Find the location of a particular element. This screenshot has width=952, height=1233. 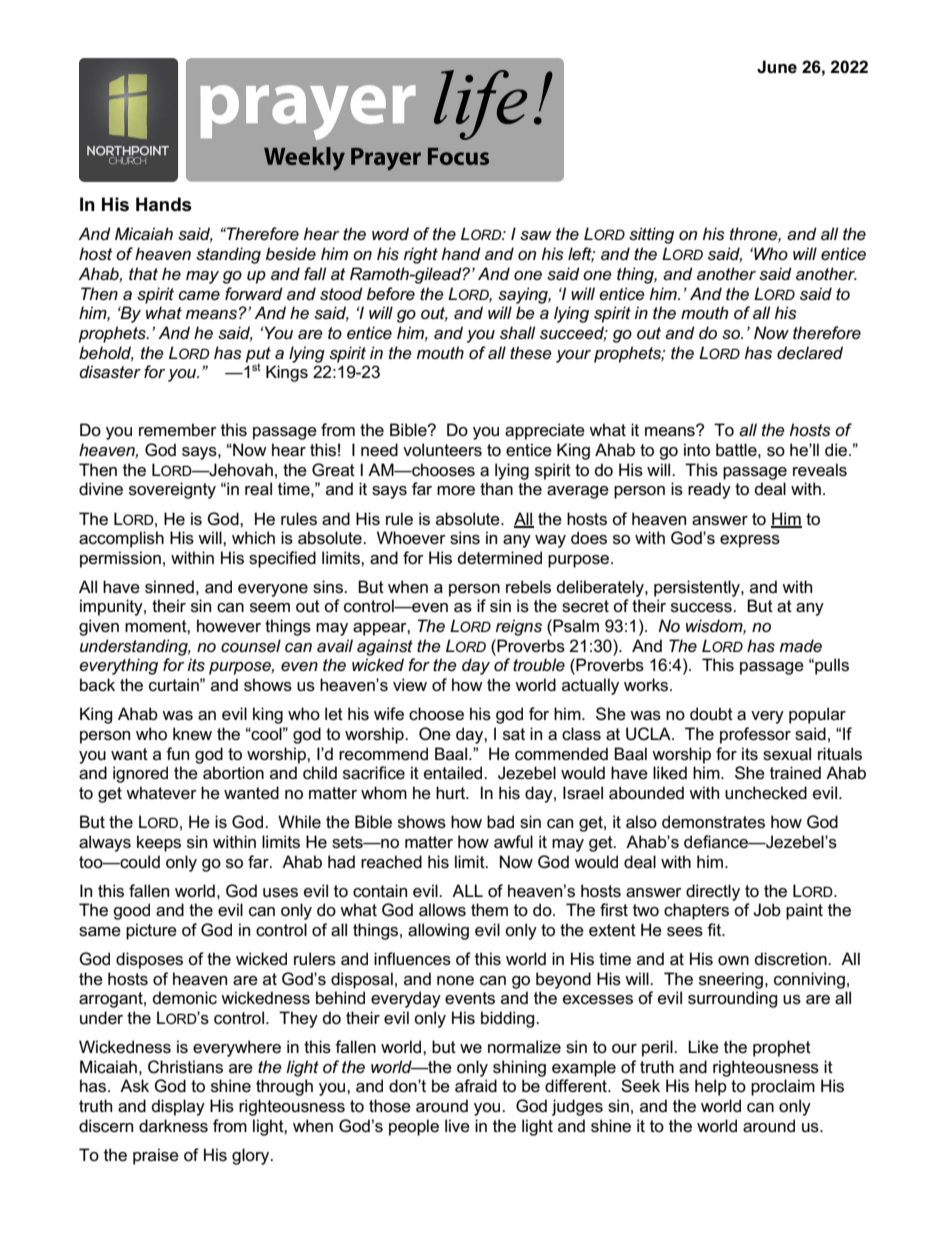

into is located at coordinates (697, 450).
